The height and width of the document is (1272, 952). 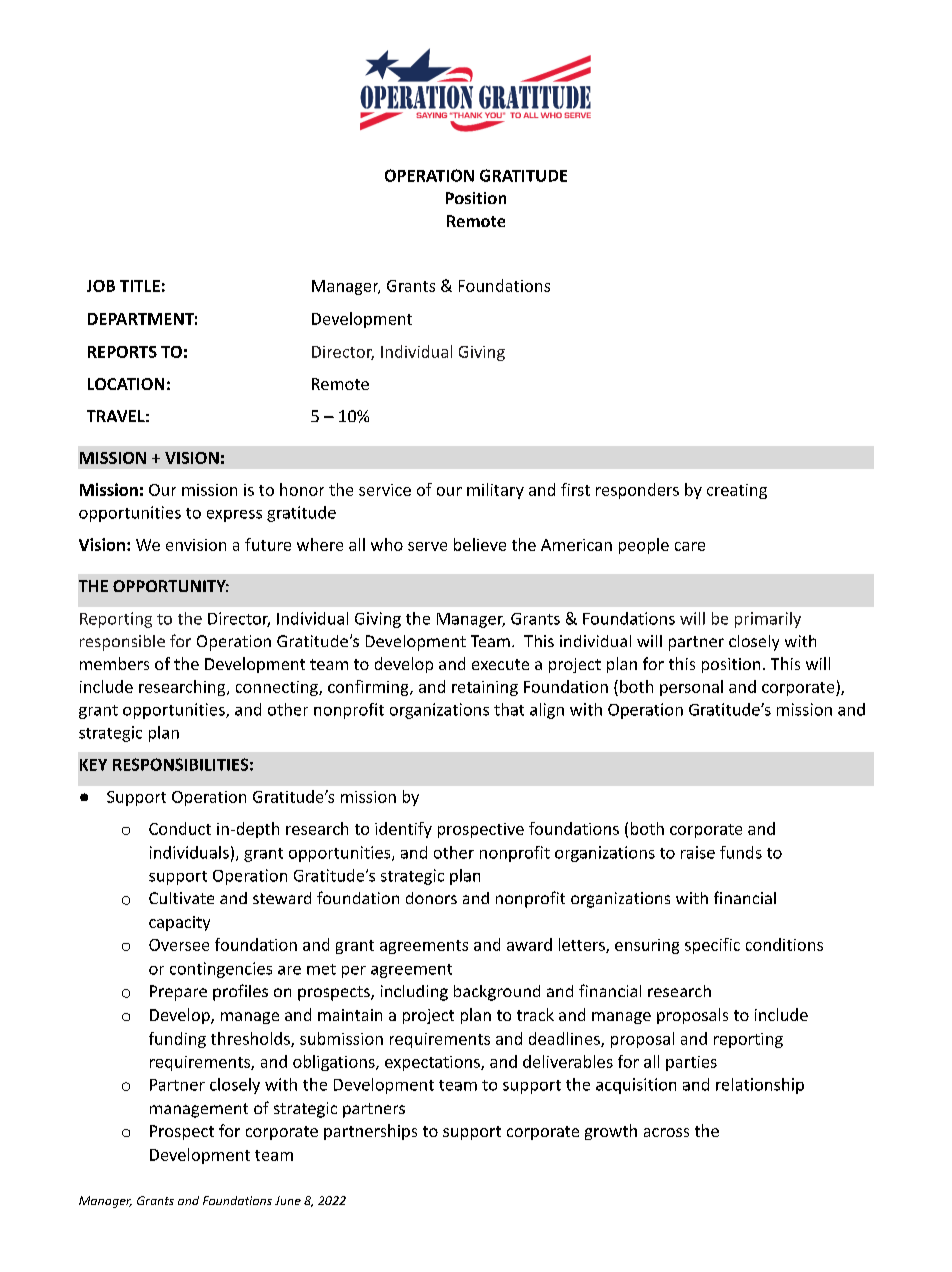 I want to click on specific, so click(x=712, y=946).
